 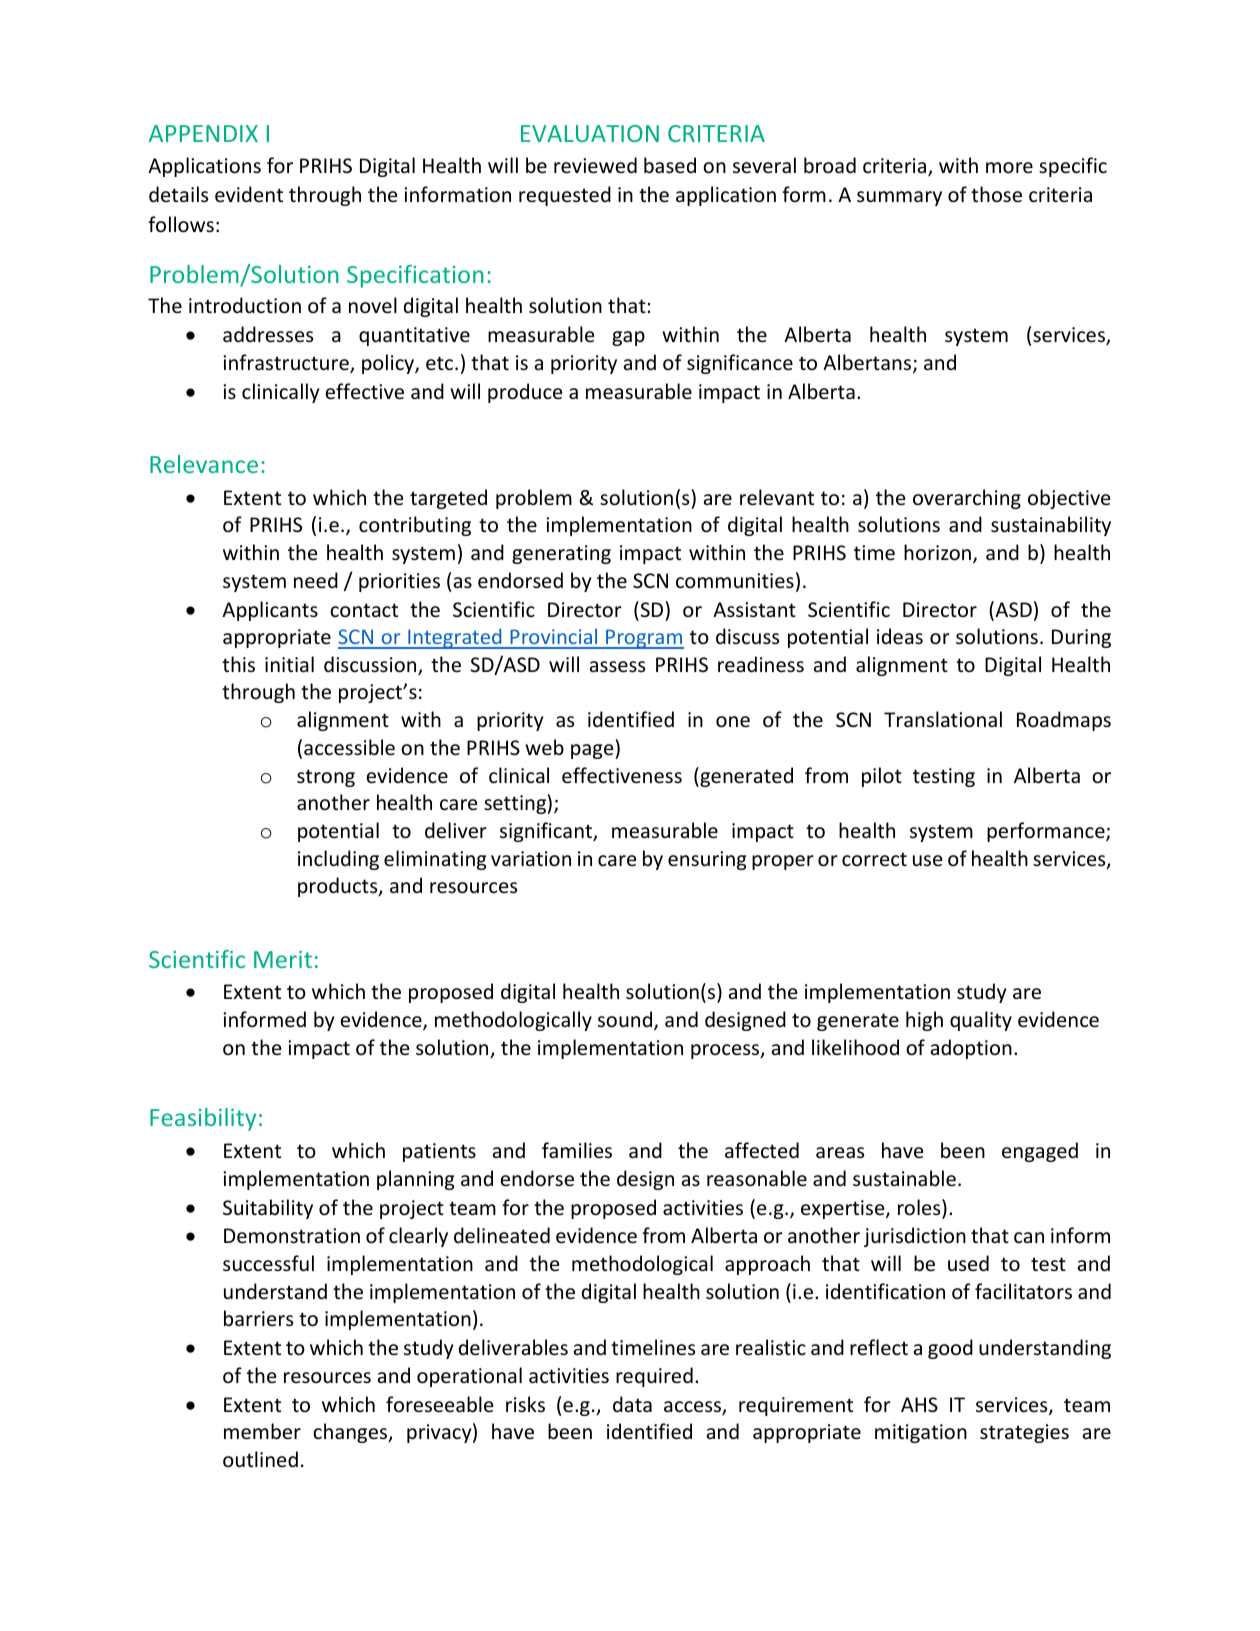 What do you see at coordinates (595, 165) in the screenshot?
I see `reviewed` at bounding box center [595, 165].
